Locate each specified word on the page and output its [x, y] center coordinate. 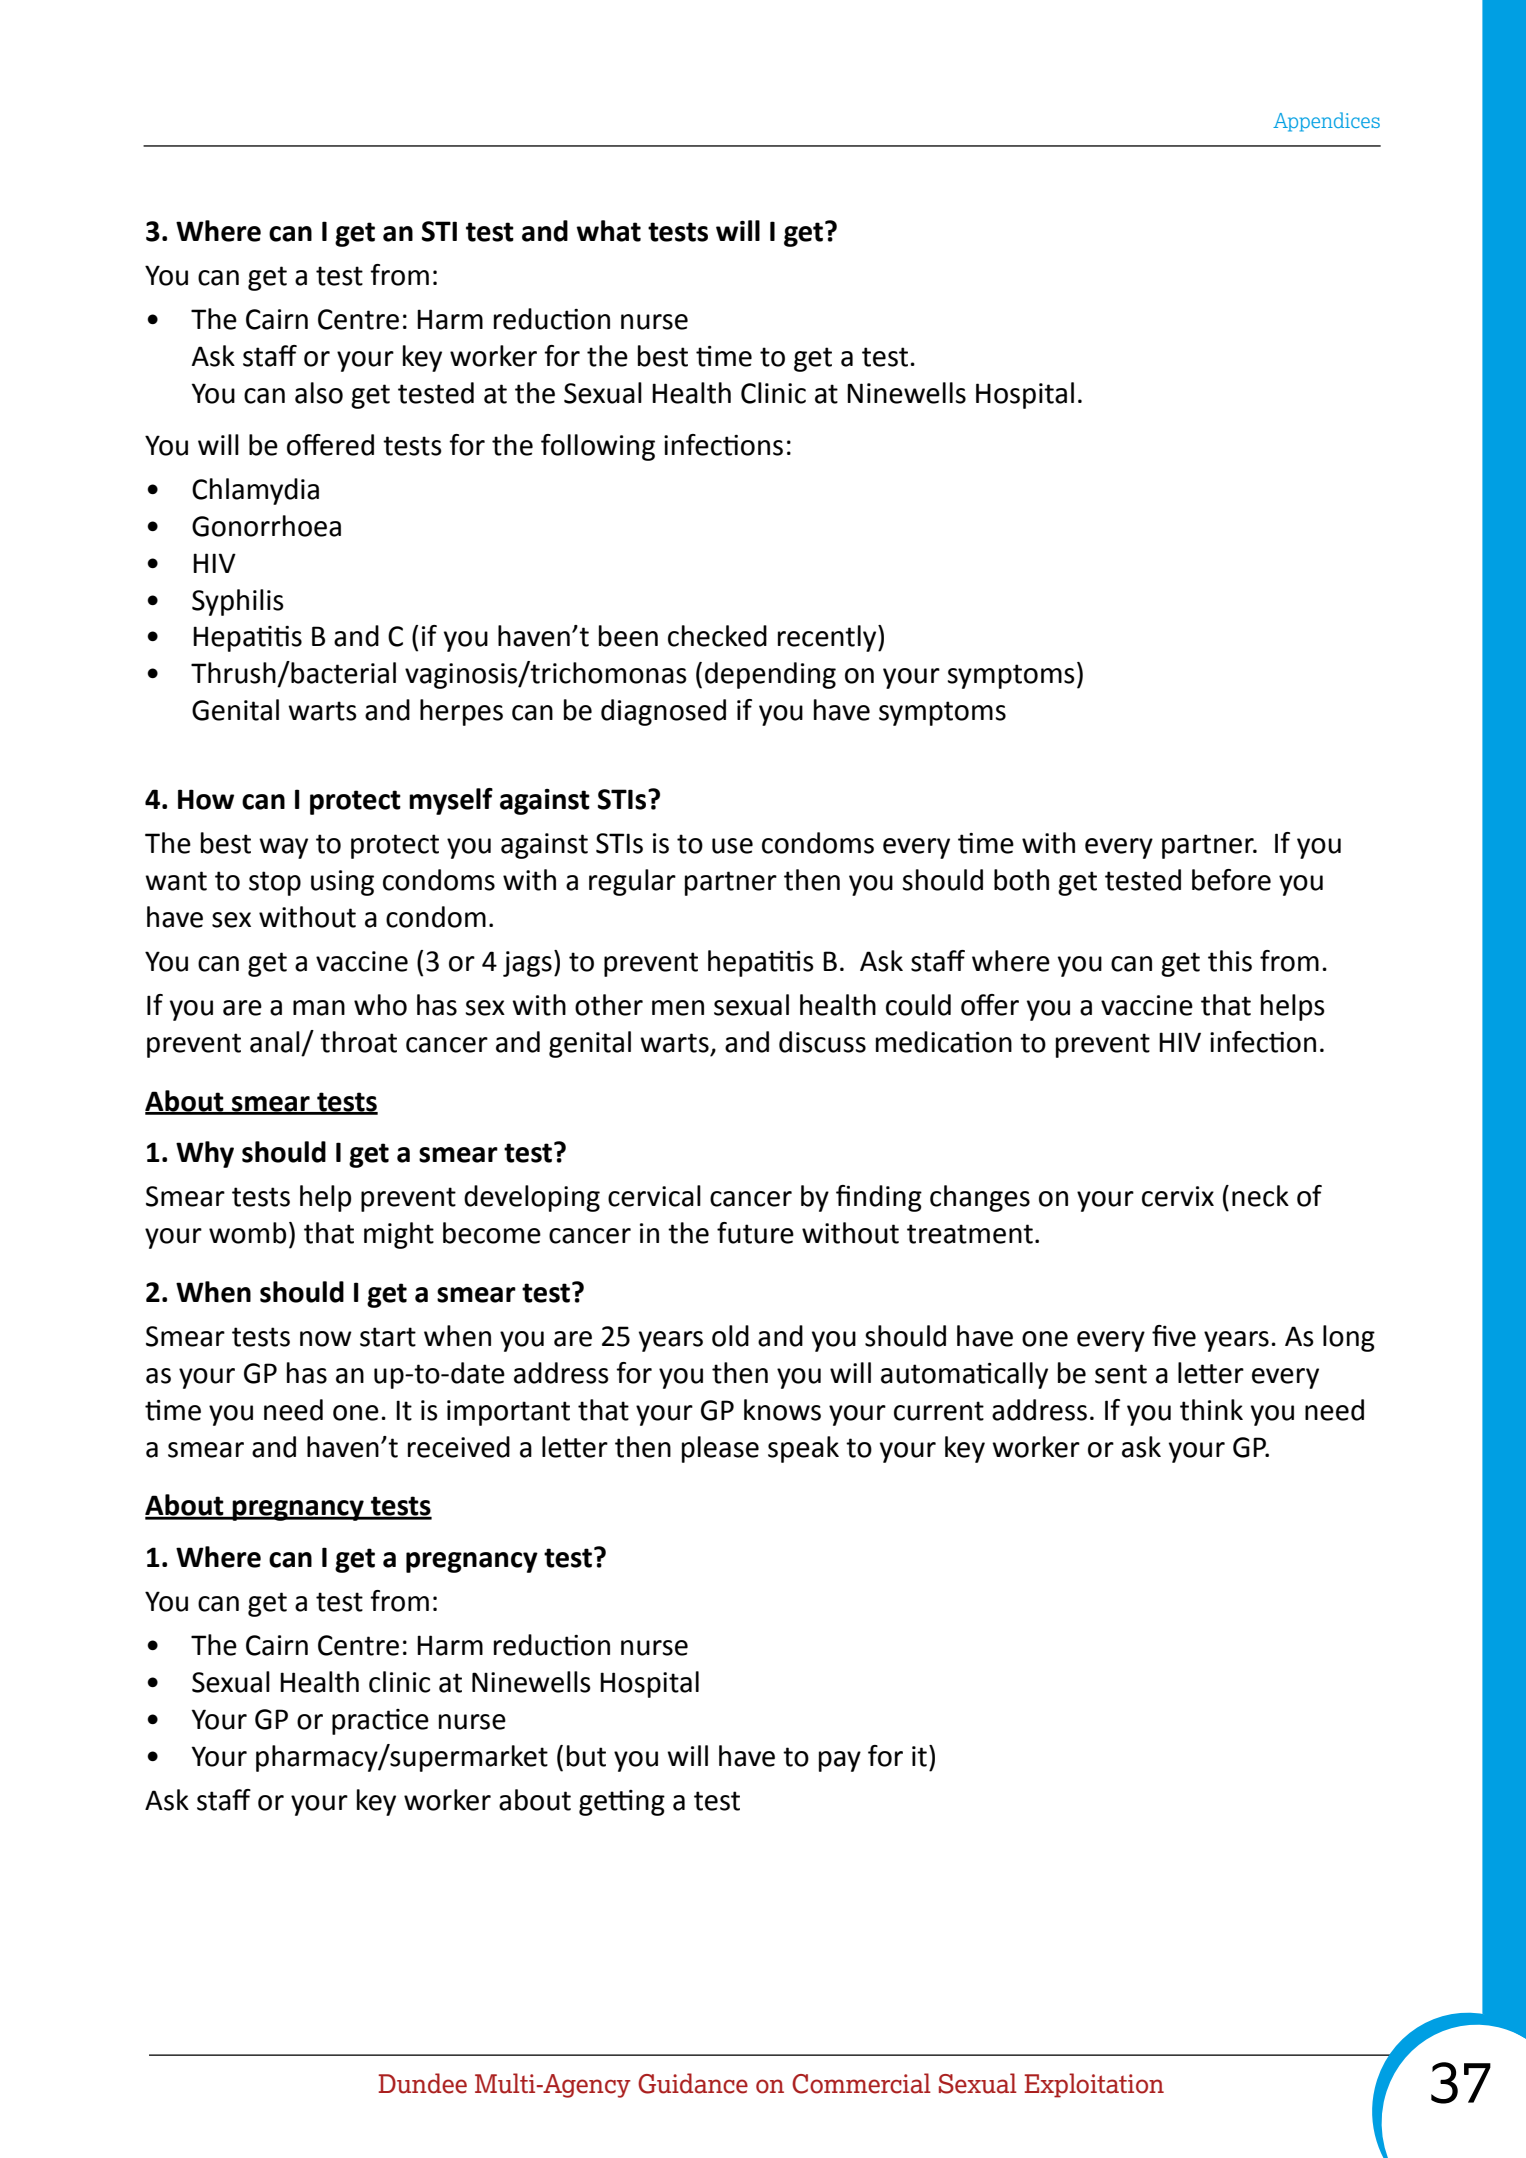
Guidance [693, 2083]
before [1231, 880]
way [283, 848]
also [319, 393]
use [732, 846]
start [388, 1337]
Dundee [422, 2083]
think [1211, 1410]
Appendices [1326, 122]
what [608, 231]
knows [782, 1410]
